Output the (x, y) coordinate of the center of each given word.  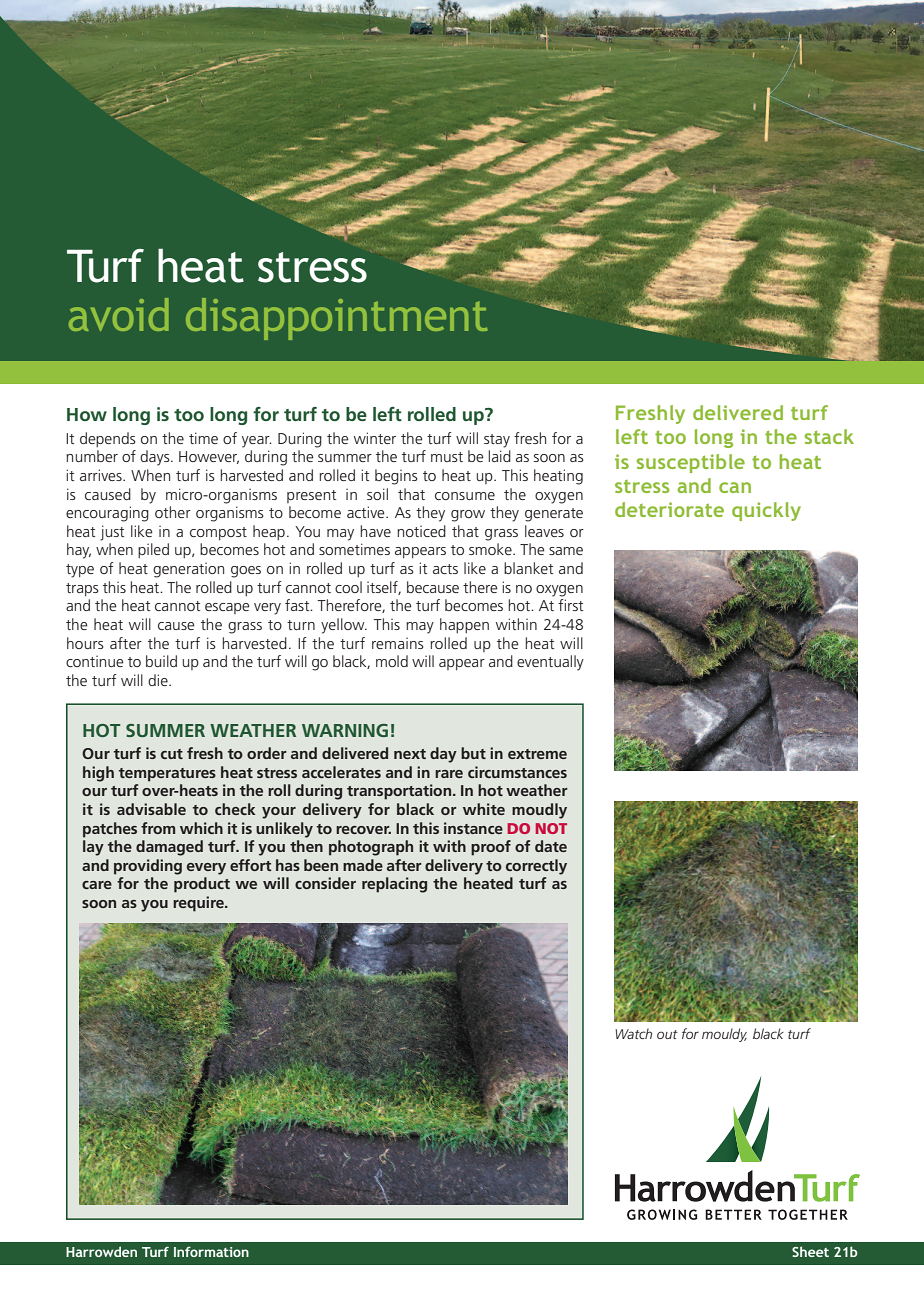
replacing (394, 885)
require (199, 904)
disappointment (336, 319)
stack (829, 436)
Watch (633, 1033)
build (161, 661)
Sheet (810, 1251)
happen (464, 625)
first (570, 605)
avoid (119, 314)
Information (211, 1251)
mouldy (724, 1035)
